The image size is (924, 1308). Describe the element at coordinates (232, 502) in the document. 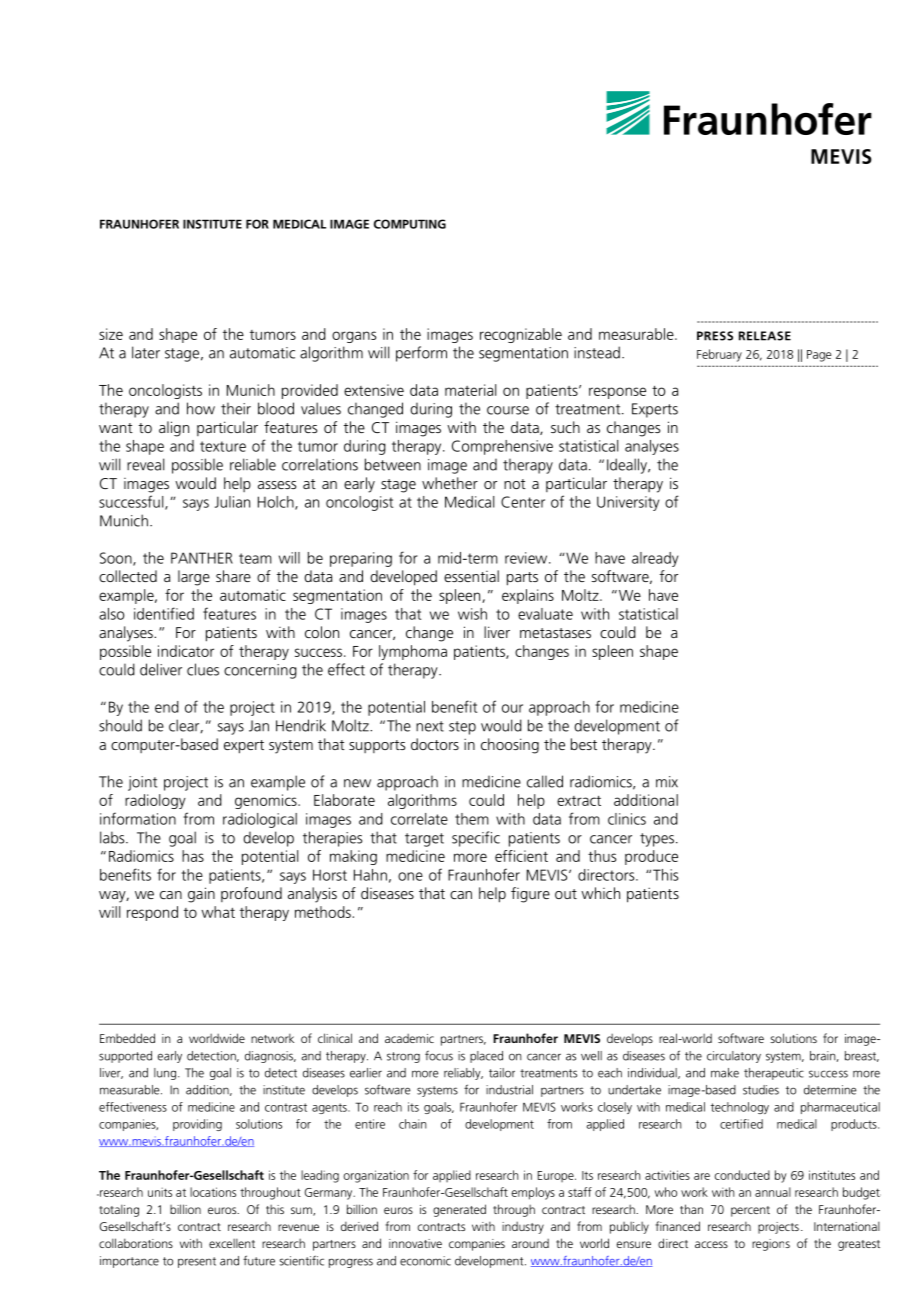

I see `Julian` at that location.
